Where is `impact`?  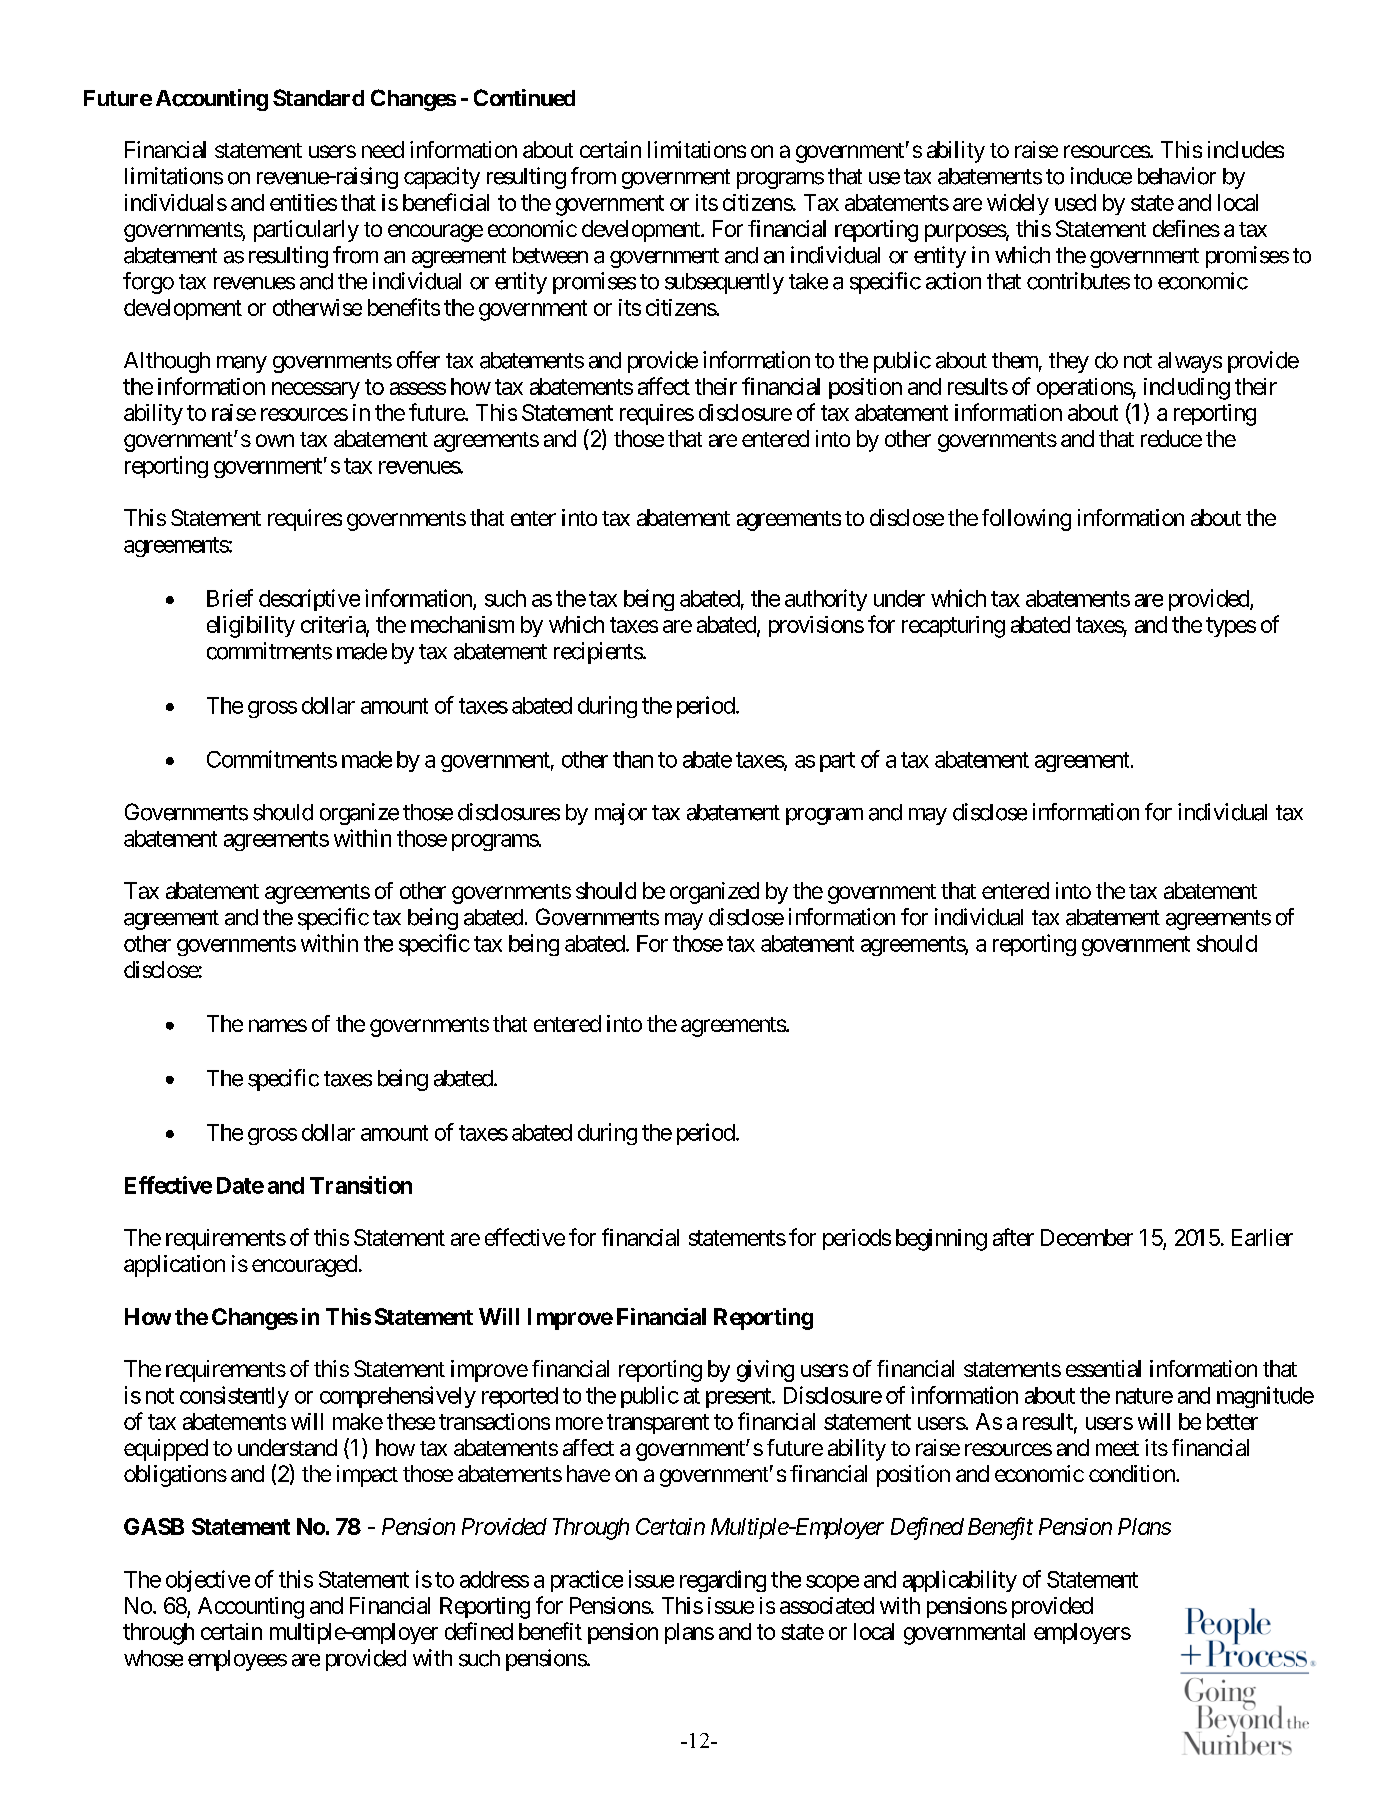 impact is located at coordinates (367, 1476).
